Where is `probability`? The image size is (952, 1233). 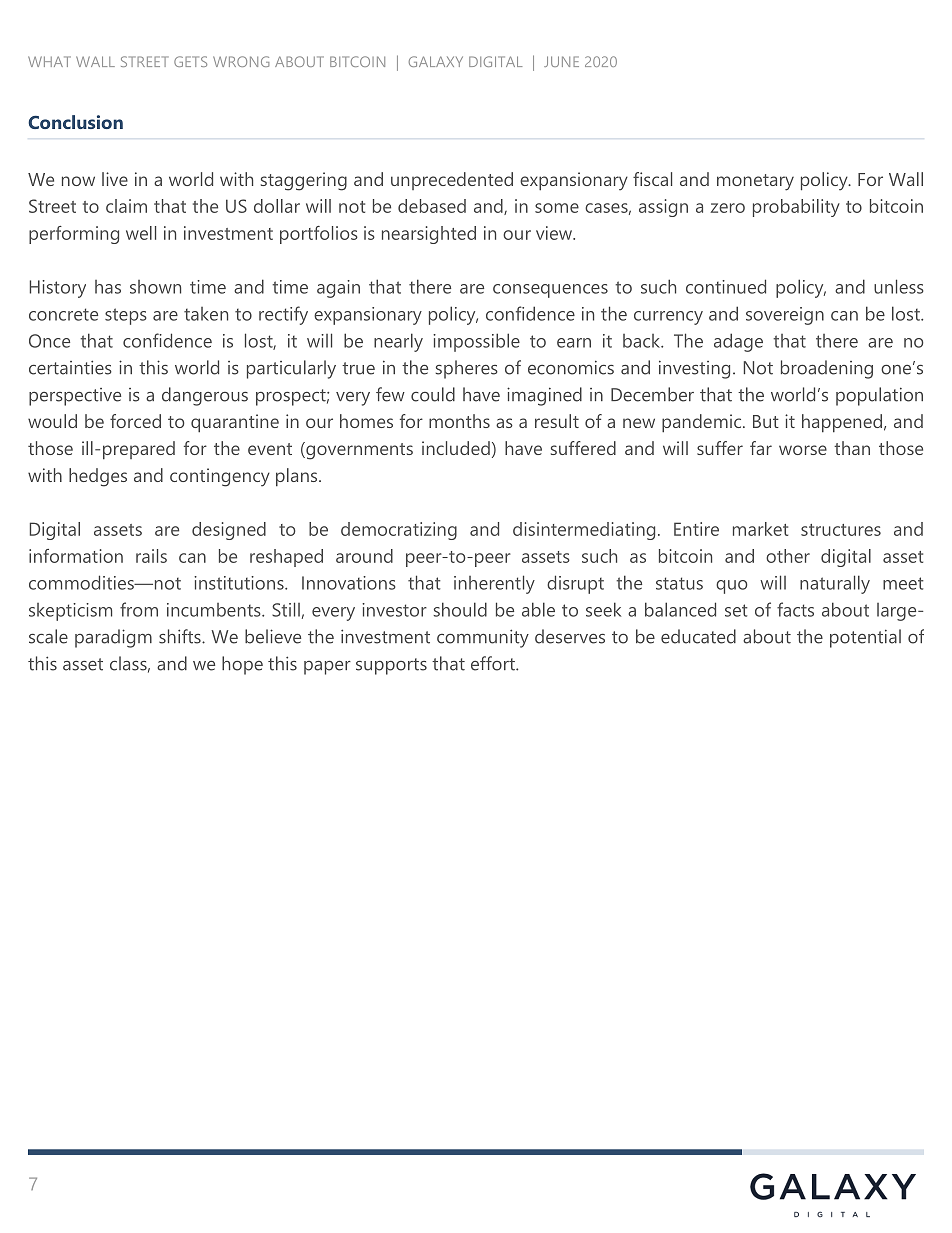
probability is located at coordinates (796, 208).
